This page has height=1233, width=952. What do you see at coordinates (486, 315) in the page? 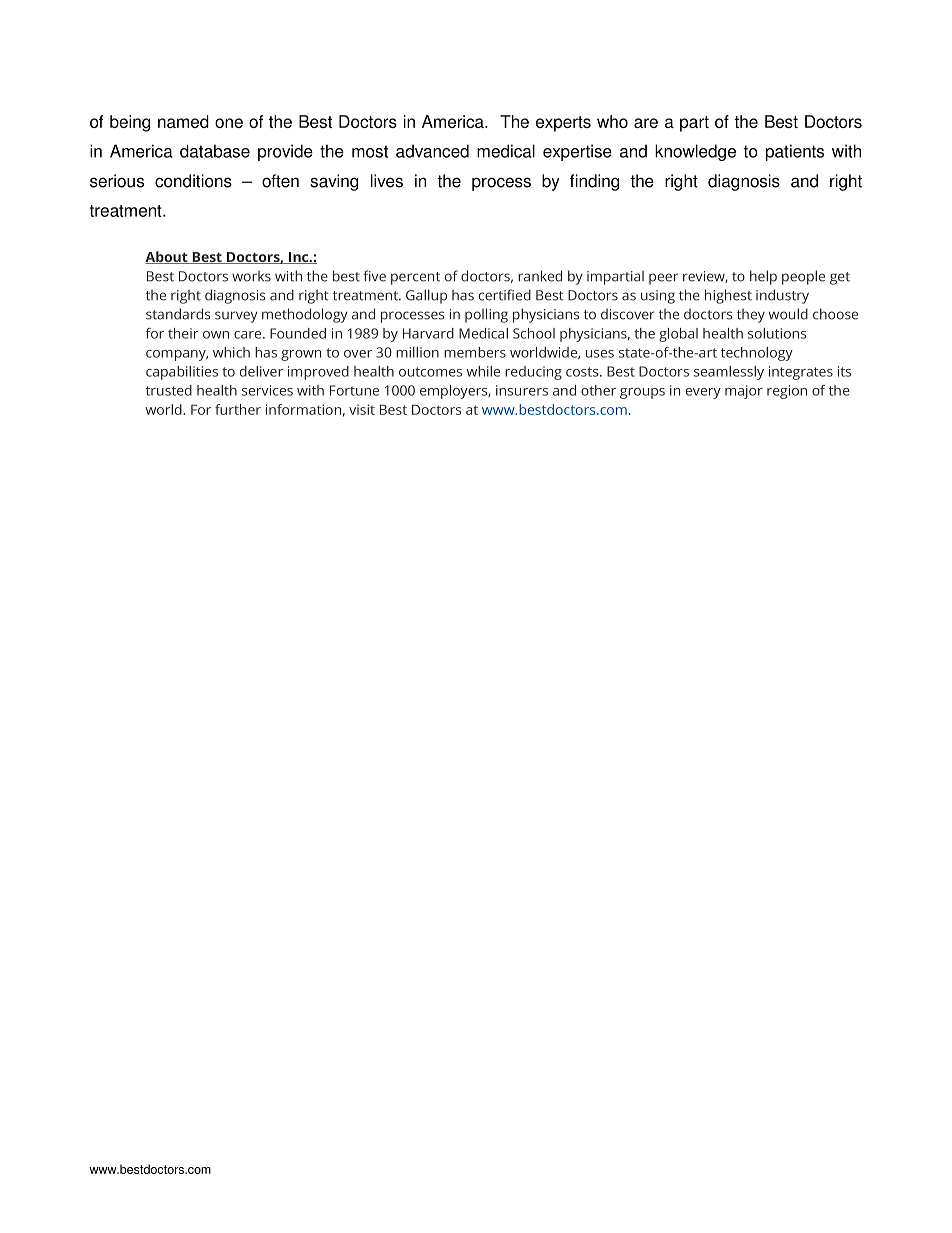
I see `polling` at bounding box center [486, 315].
